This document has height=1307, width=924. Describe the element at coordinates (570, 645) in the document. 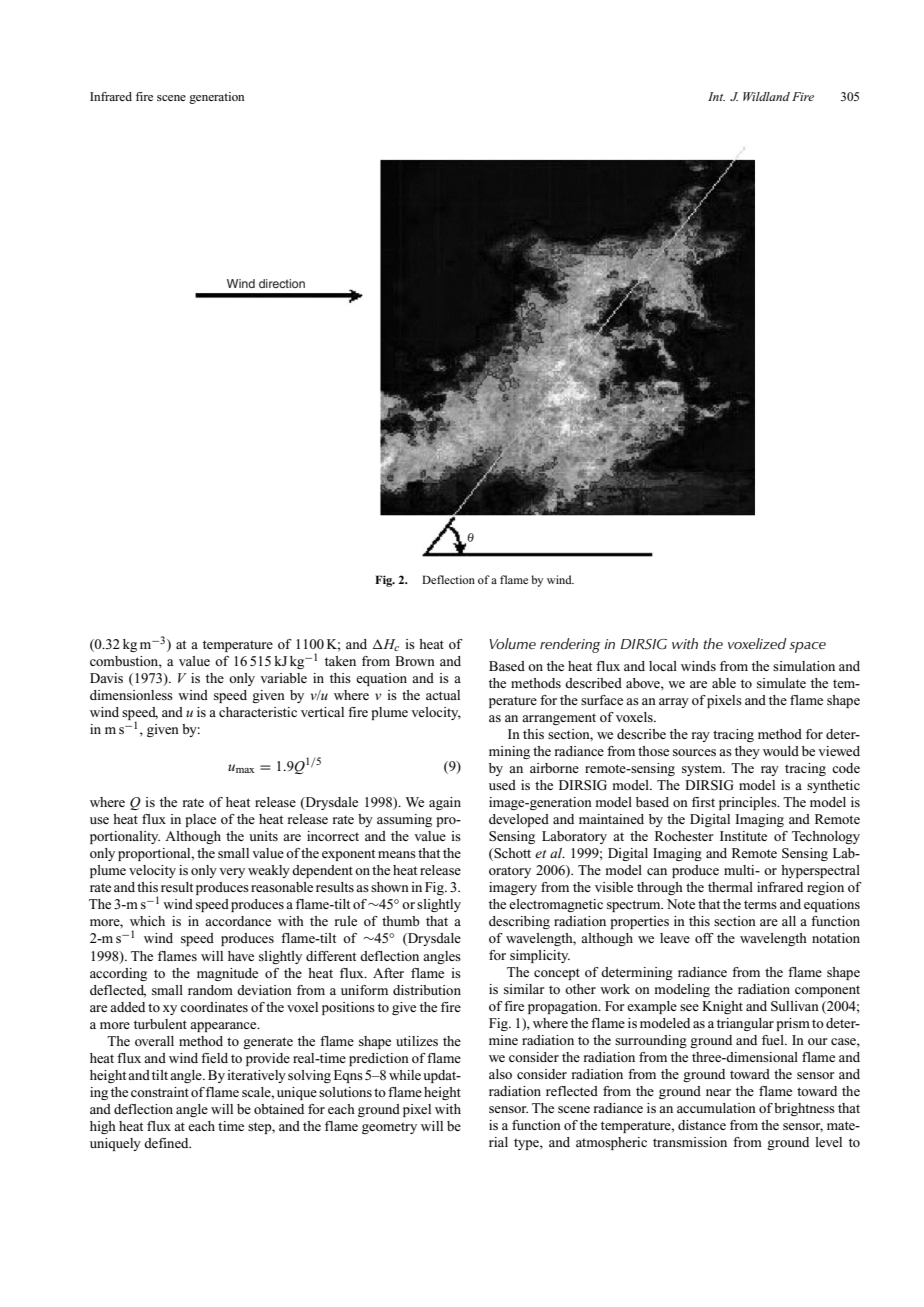

I see `rendering` at that location.
